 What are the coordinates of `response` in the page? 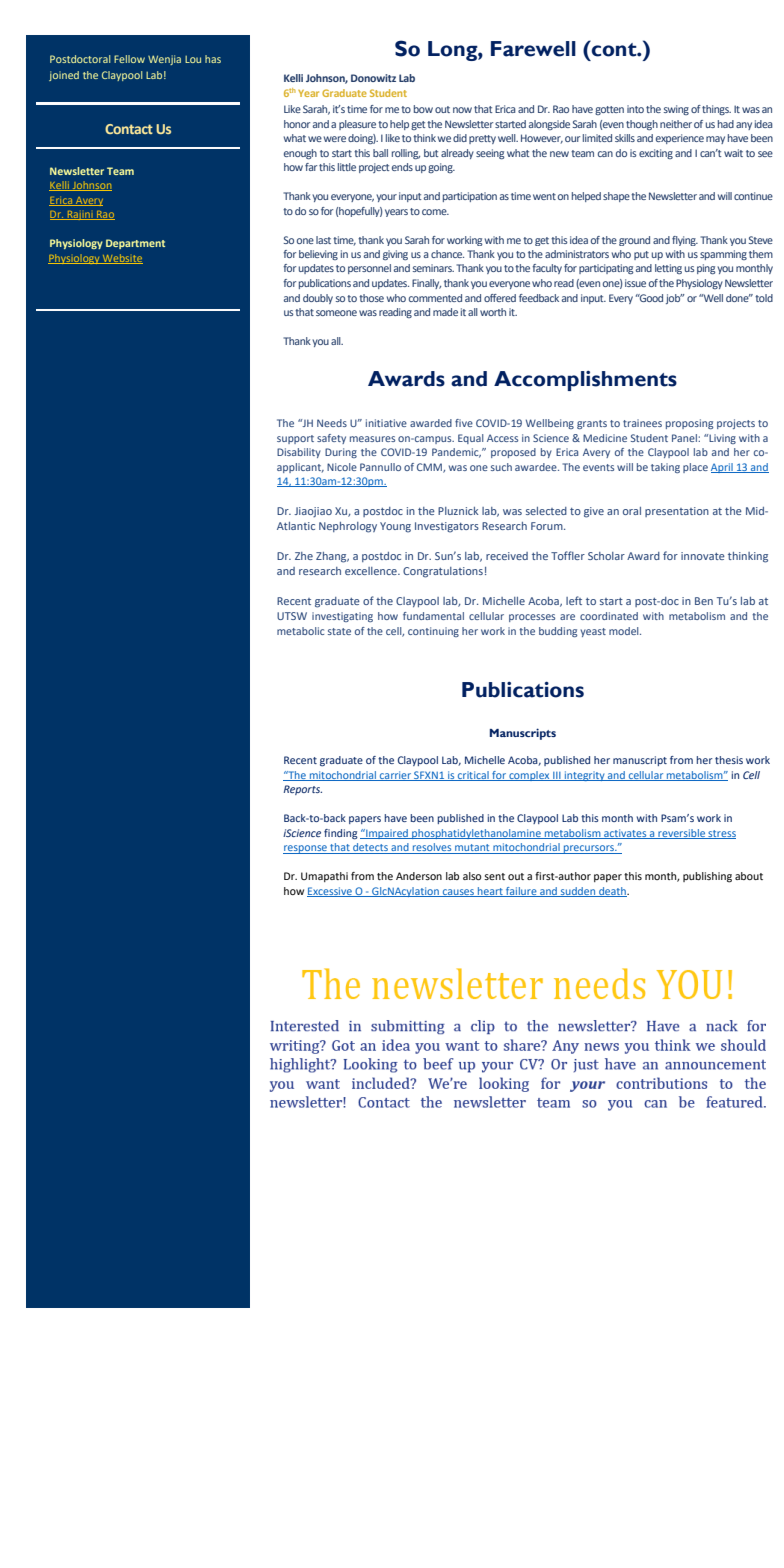 It's located at (306, 849).
